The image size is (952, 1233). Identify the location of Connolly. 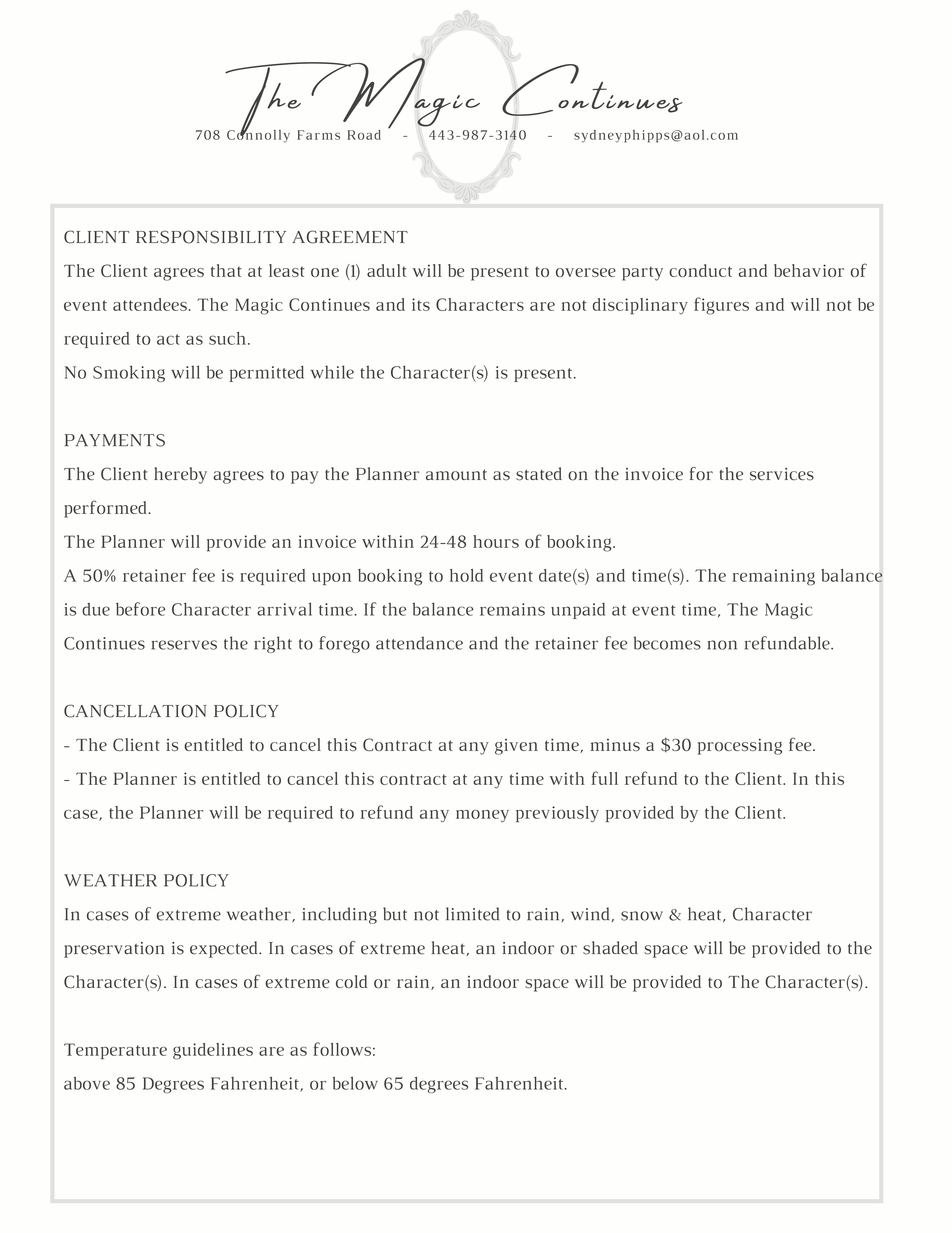
(258, 135).
